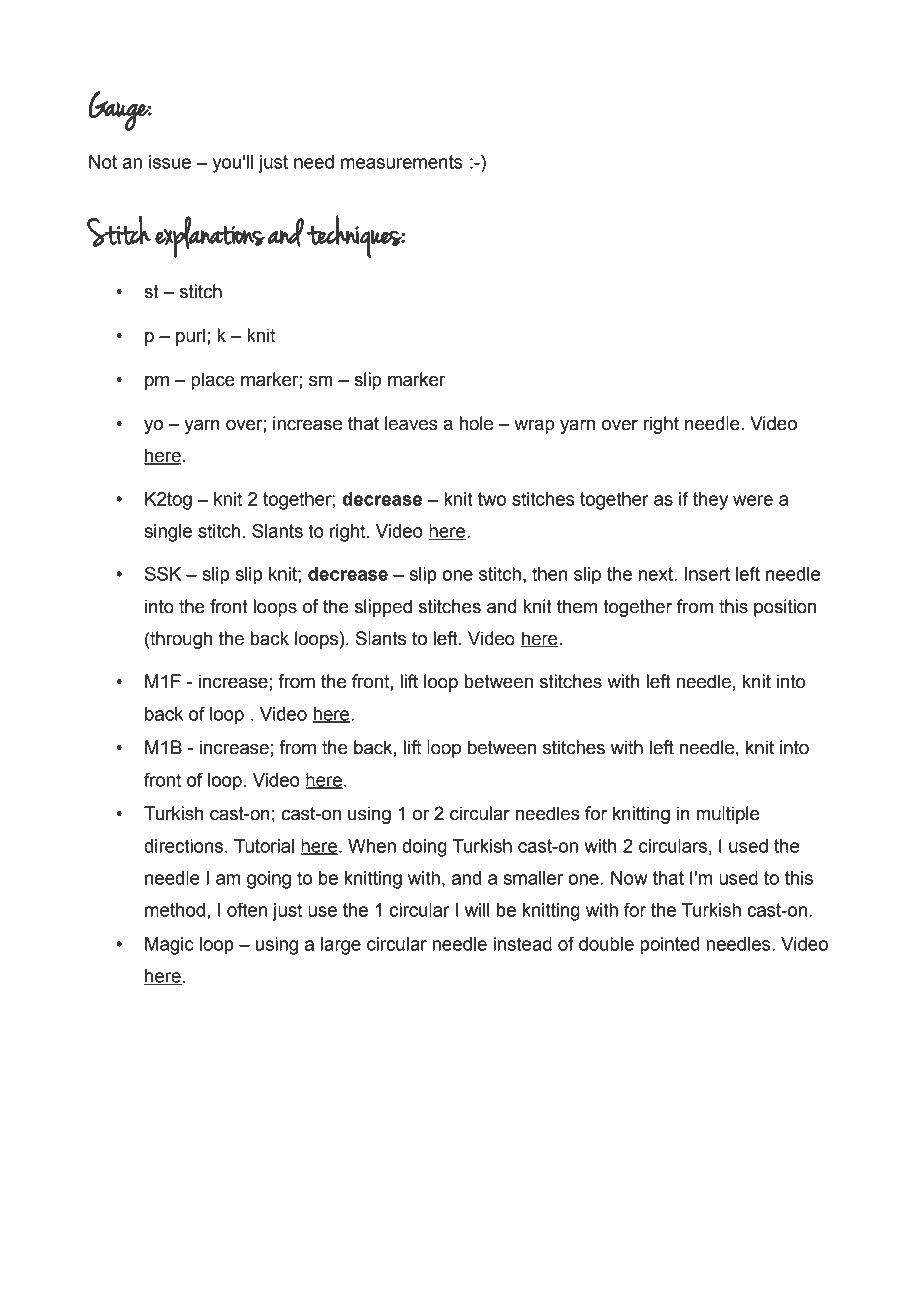 The width and height of the screenshot is (924, 1308). What do you see at coordinates (168, 533) in the screenshot?
I see `single` at bounding box center [168, 533].
